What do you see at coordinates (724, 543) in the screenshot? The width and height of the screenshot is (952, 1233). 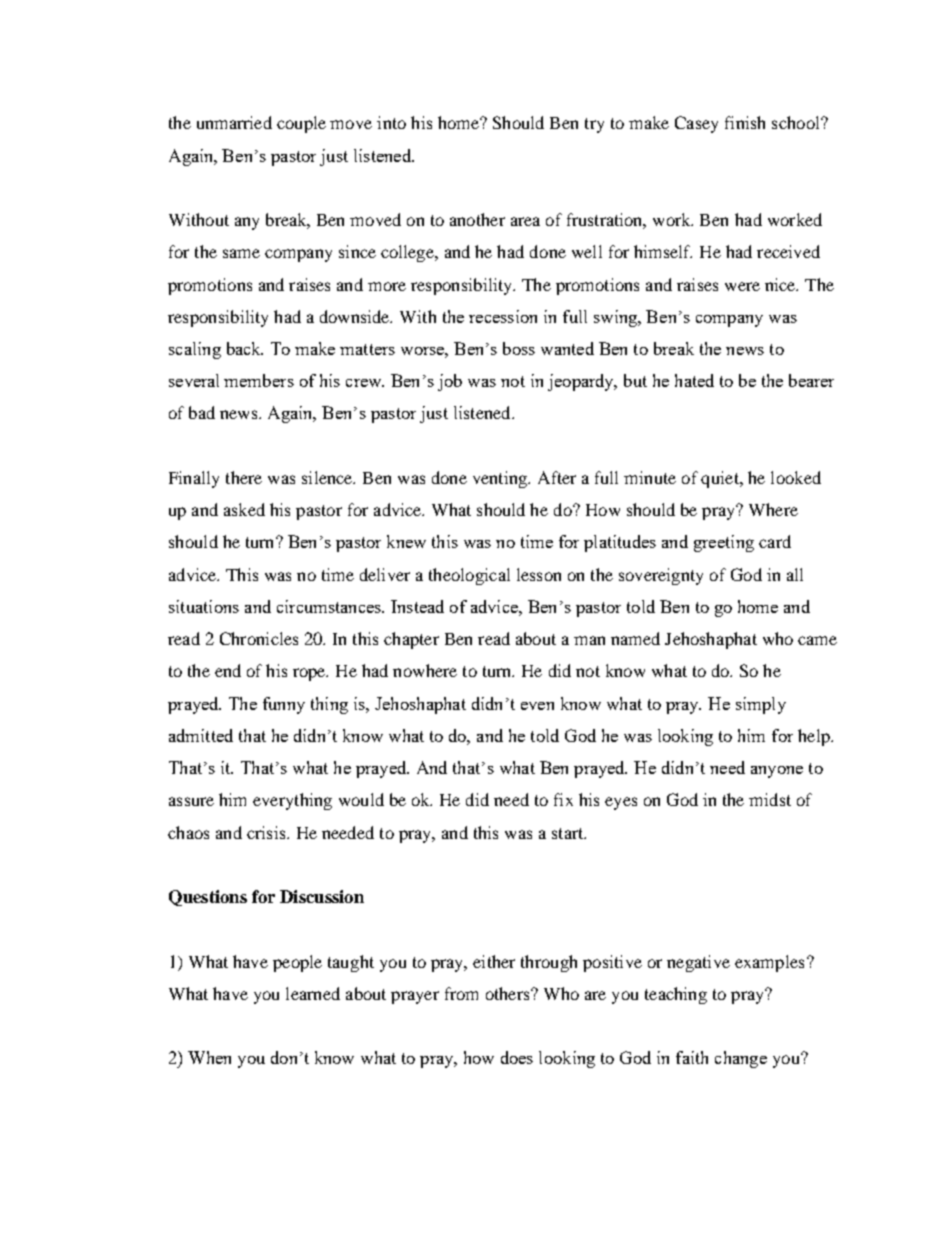 I see `greeting` at bounding box center [724, 543].
